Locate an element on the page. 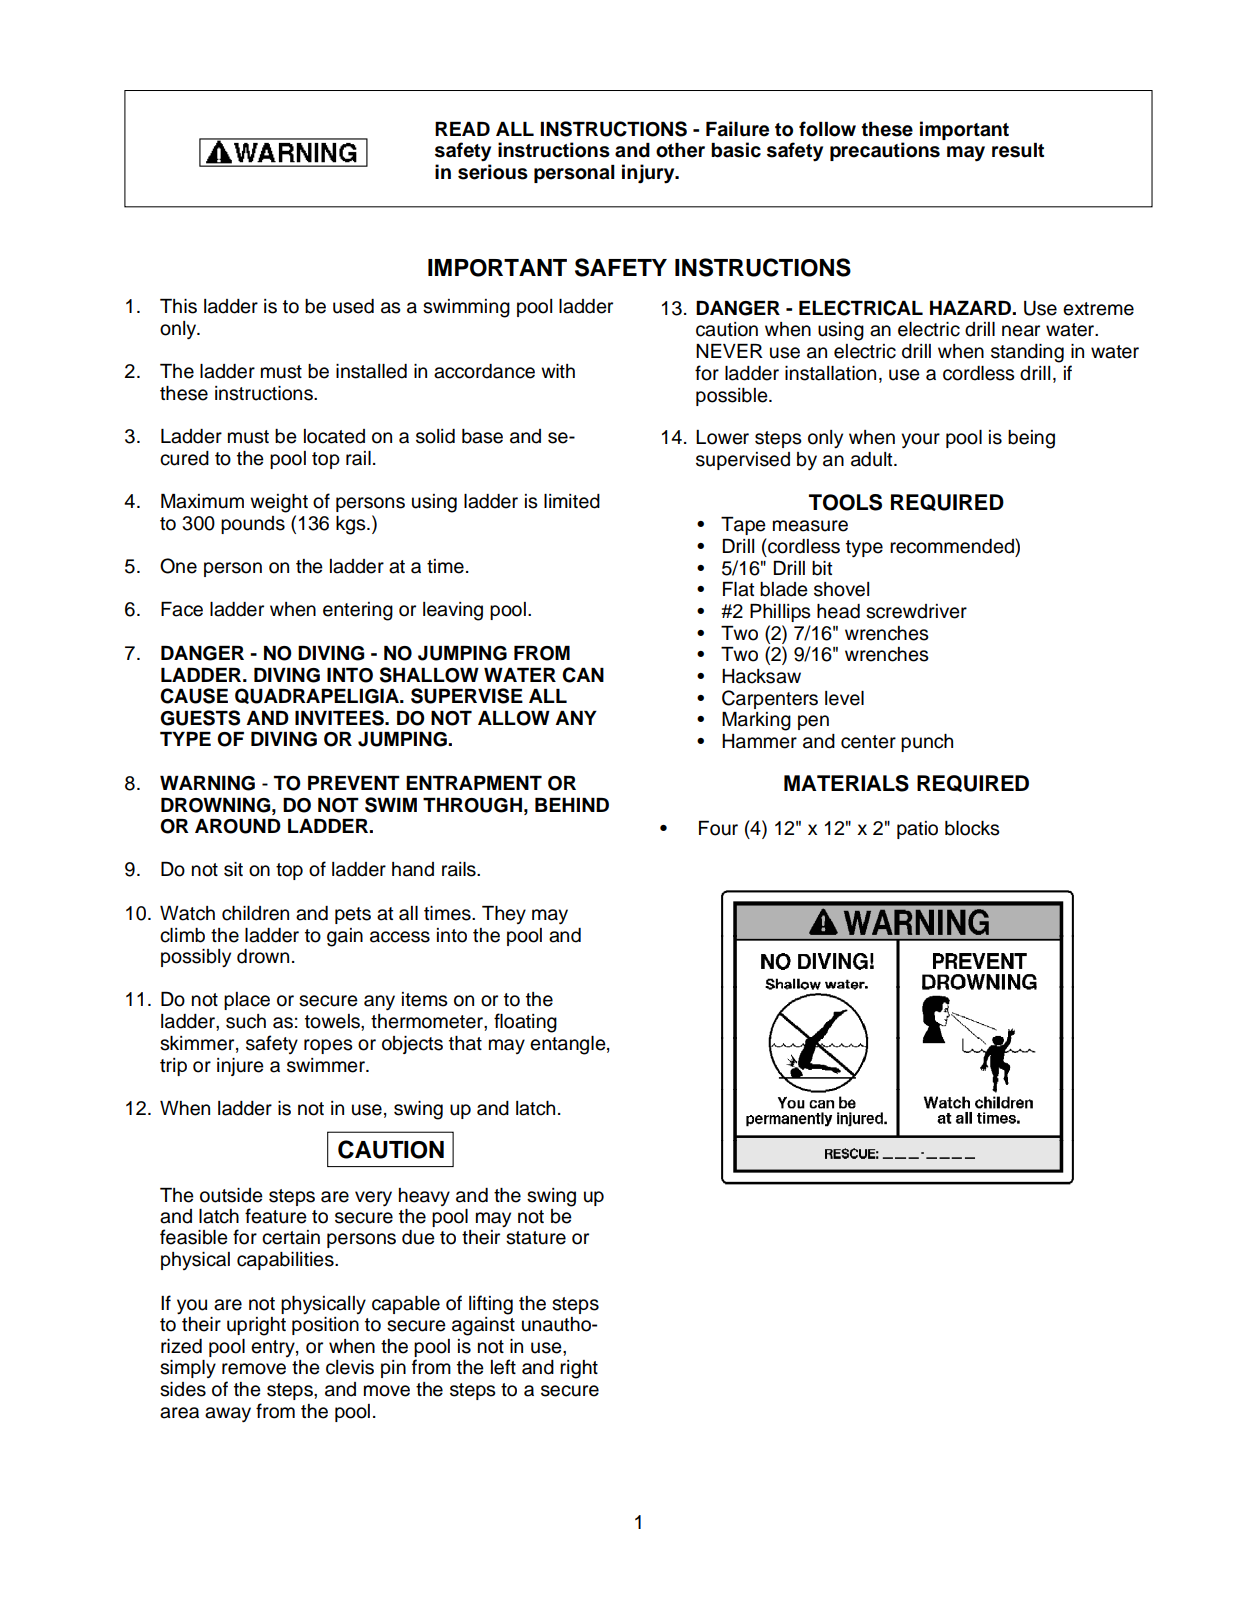 This page has width=1238, height=1602. punch is located at coordinates (927, 743).
